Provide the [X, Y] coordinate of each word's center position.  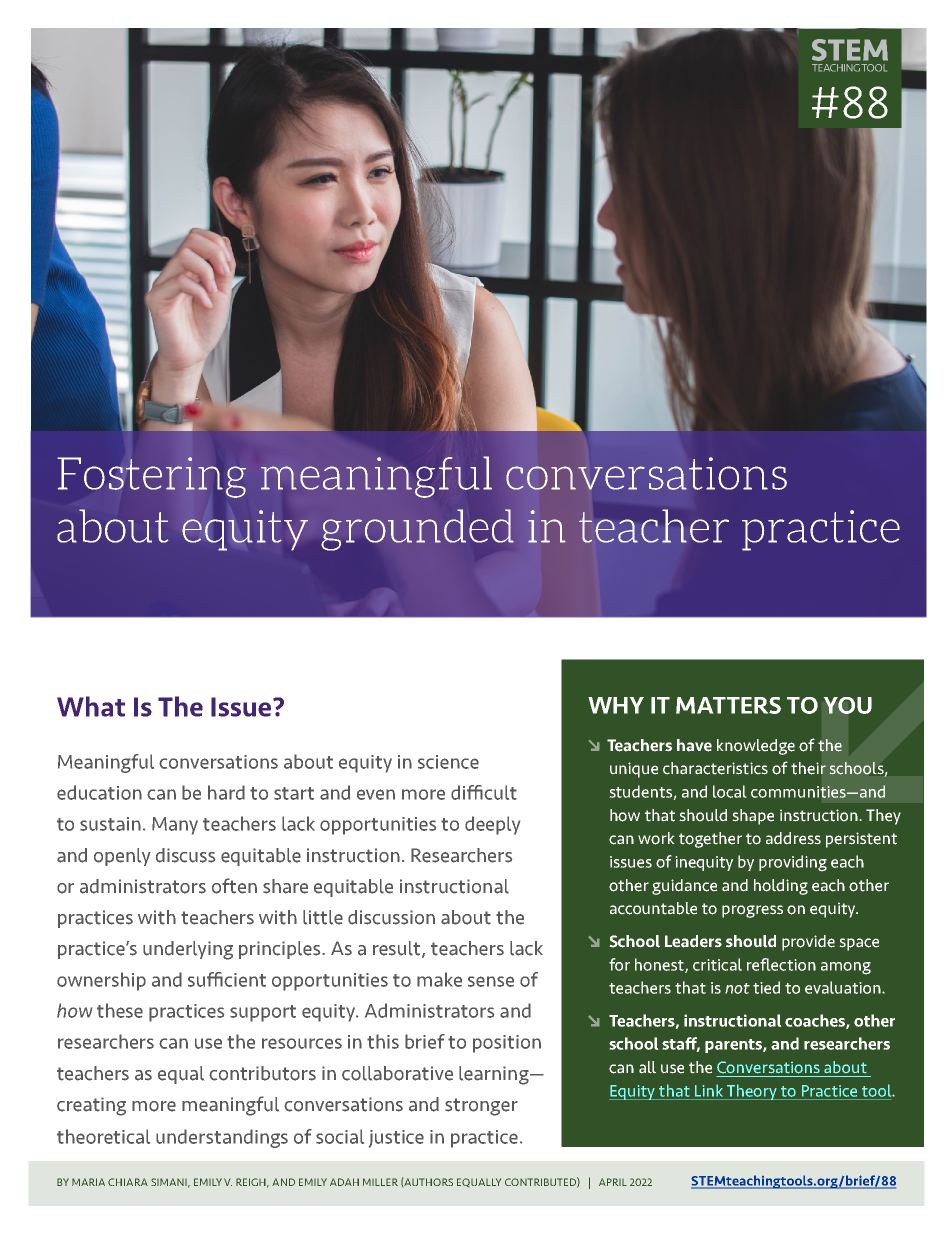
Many [175, 826]
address [793, 838]
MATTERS [728, 705]
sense [491, 981]
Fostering [152, 477]
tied [766, 987]
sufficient [227, 979]
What [91, 706]
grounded [417, 530]
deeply [492, 825]
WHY [616, 705]
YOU [847, 705]
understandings [222, 1138]
